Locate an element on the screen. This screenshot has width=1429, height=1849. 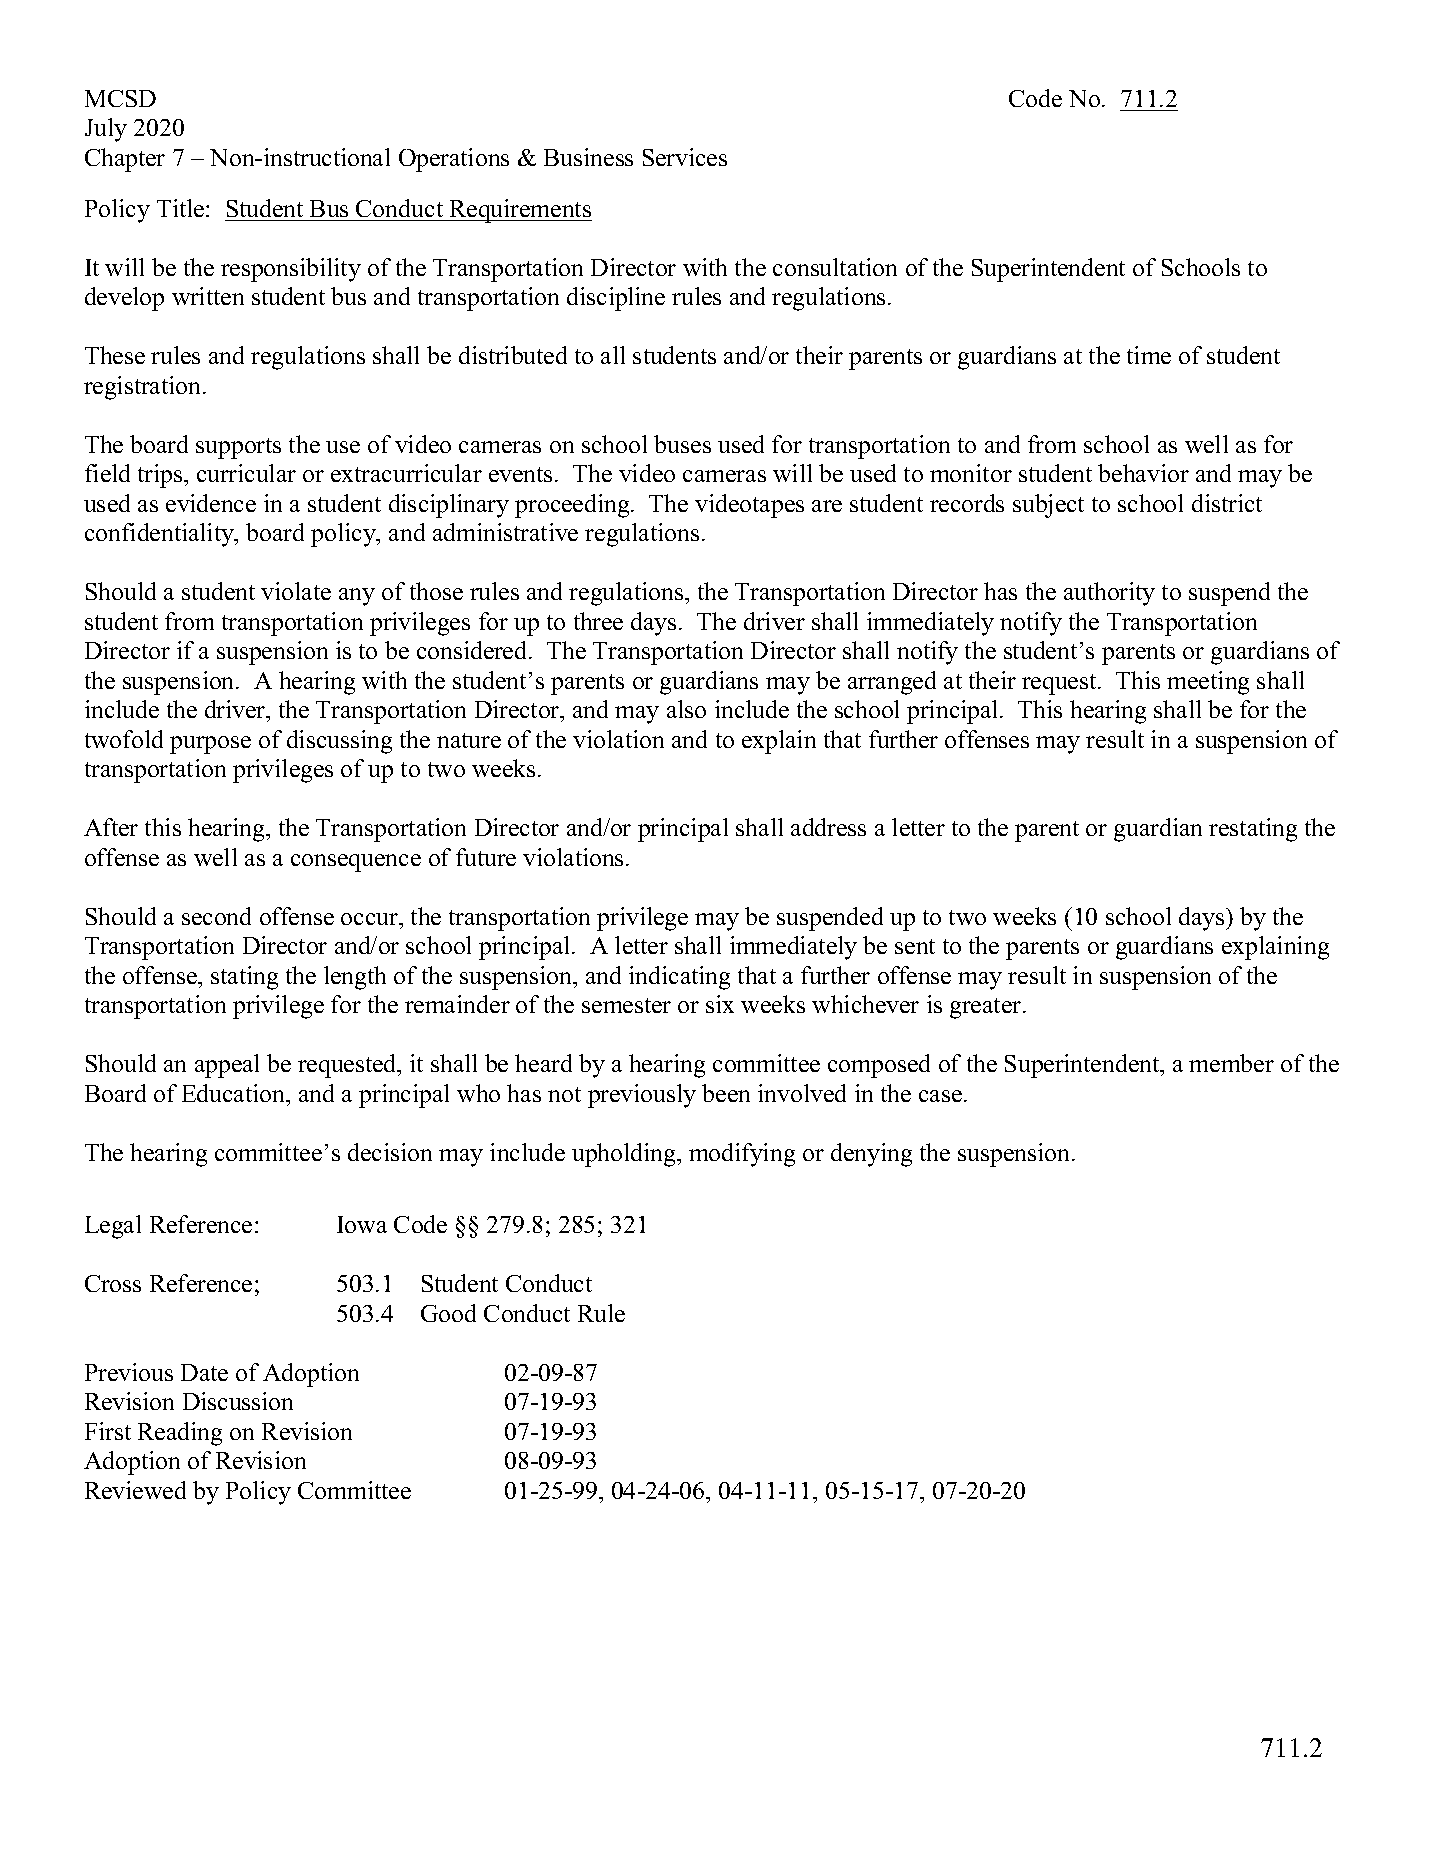
Good is located at coordinates (448, 1313).
